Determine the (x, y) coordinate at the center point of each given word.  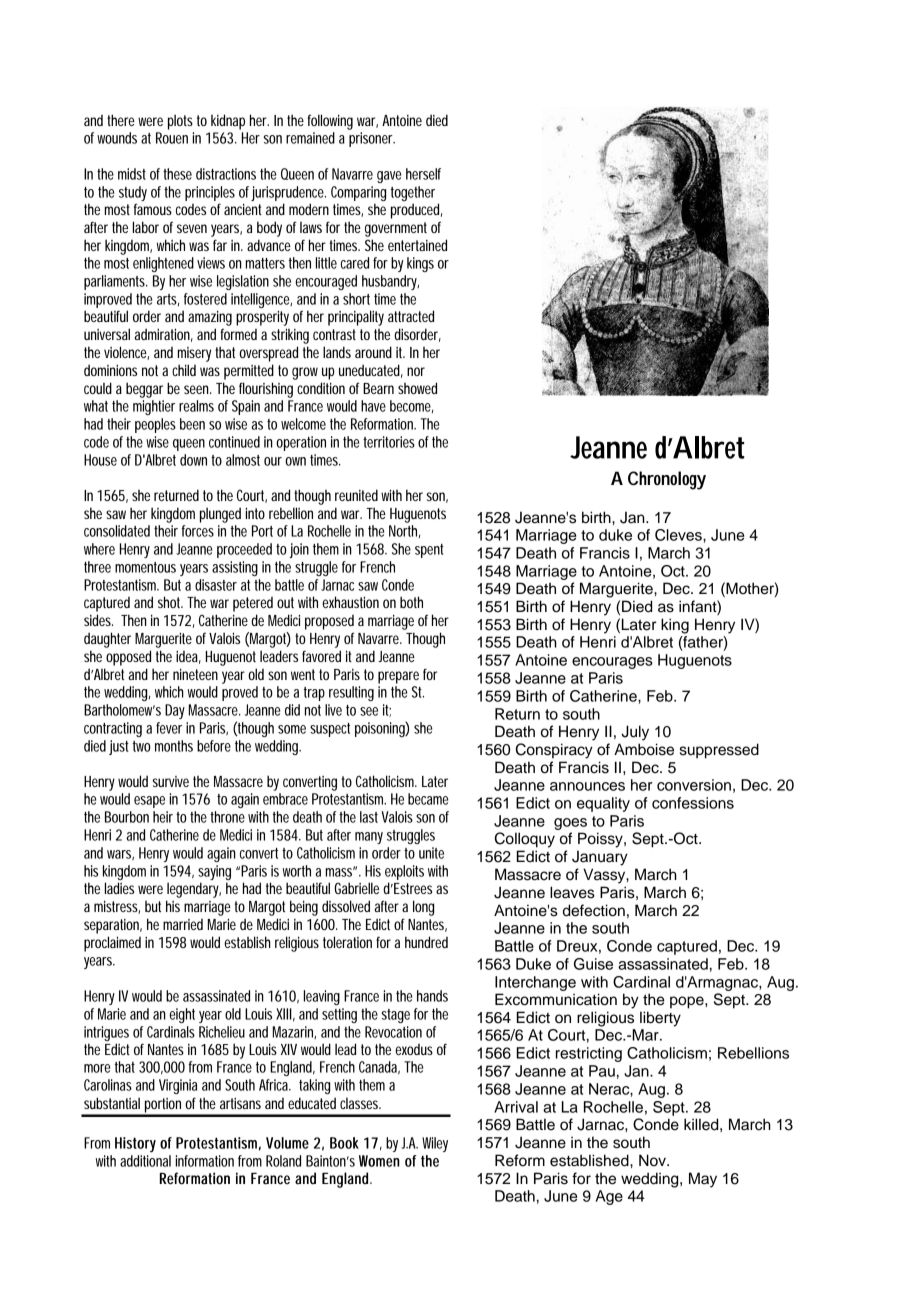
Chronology (667, 480)
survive (170, 781)
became (428, 799)
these (177, 174)
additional (145, 1161)
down (193, 460)
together (413, 193)
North (404, 531)
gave (389, 177)
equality (603, 804)
